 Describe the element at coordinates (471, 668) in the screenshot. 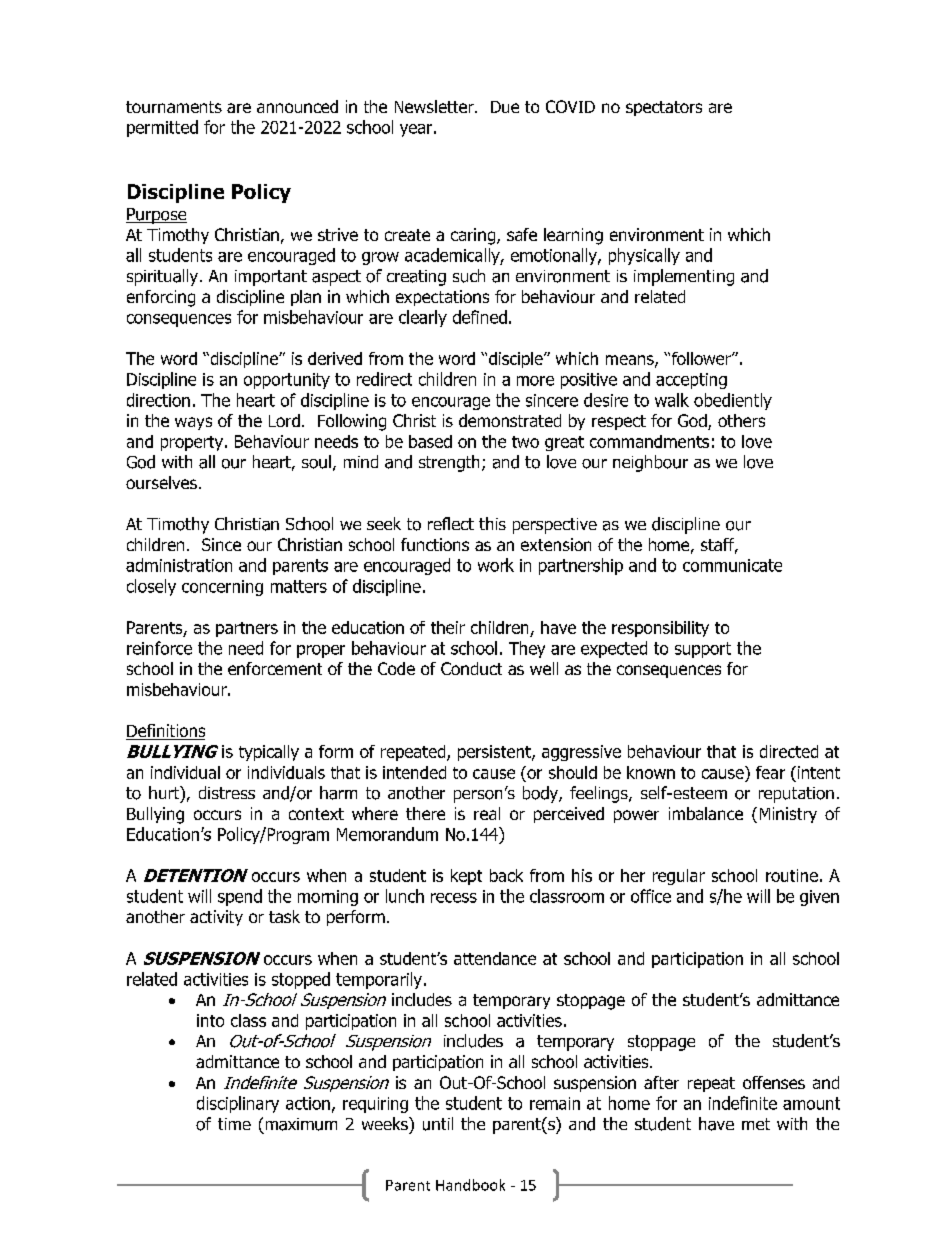

I see `Conduct` at that location.
